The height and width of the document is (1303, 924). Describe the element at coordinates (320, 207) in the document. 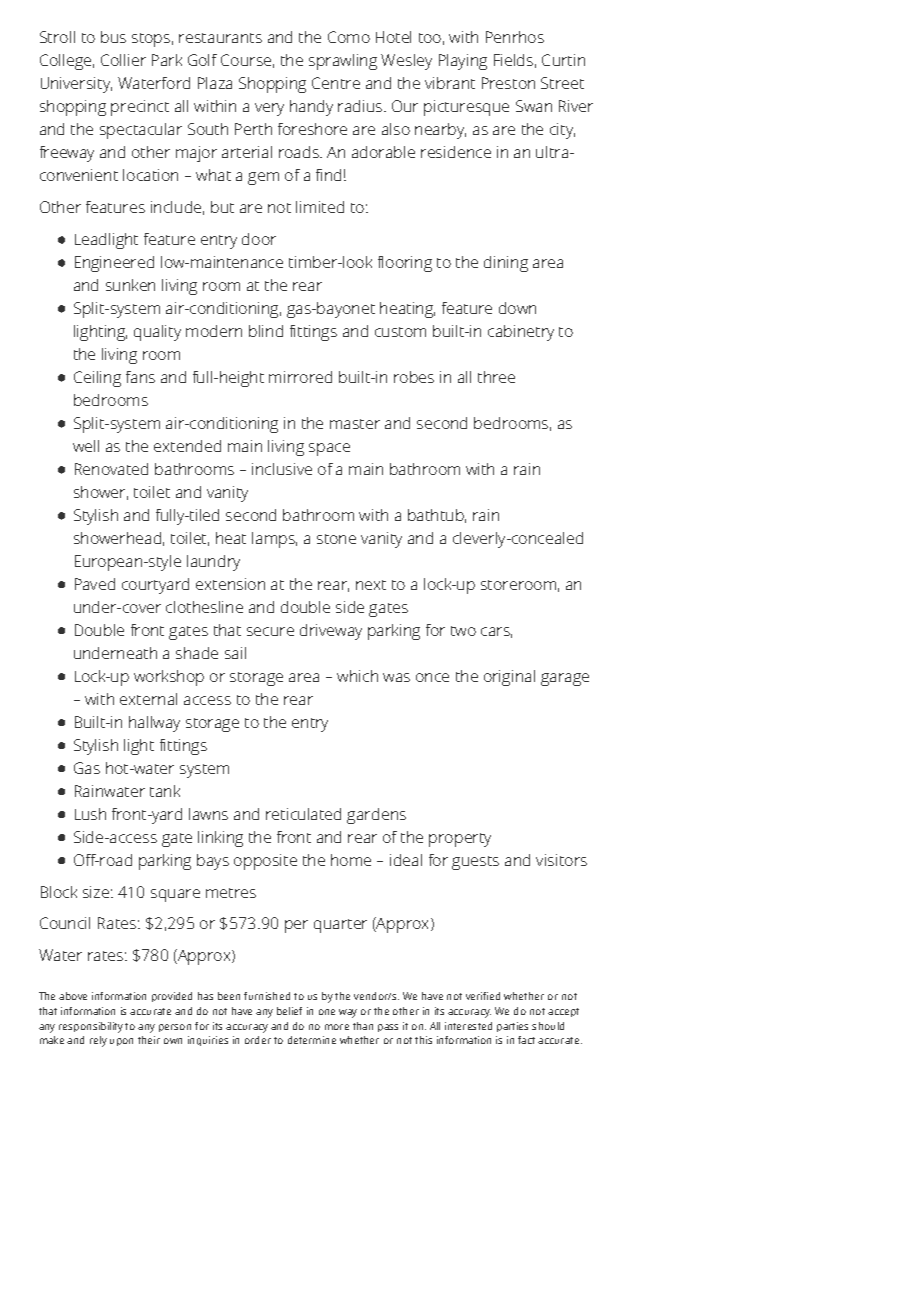

I see `limited` at that location.
